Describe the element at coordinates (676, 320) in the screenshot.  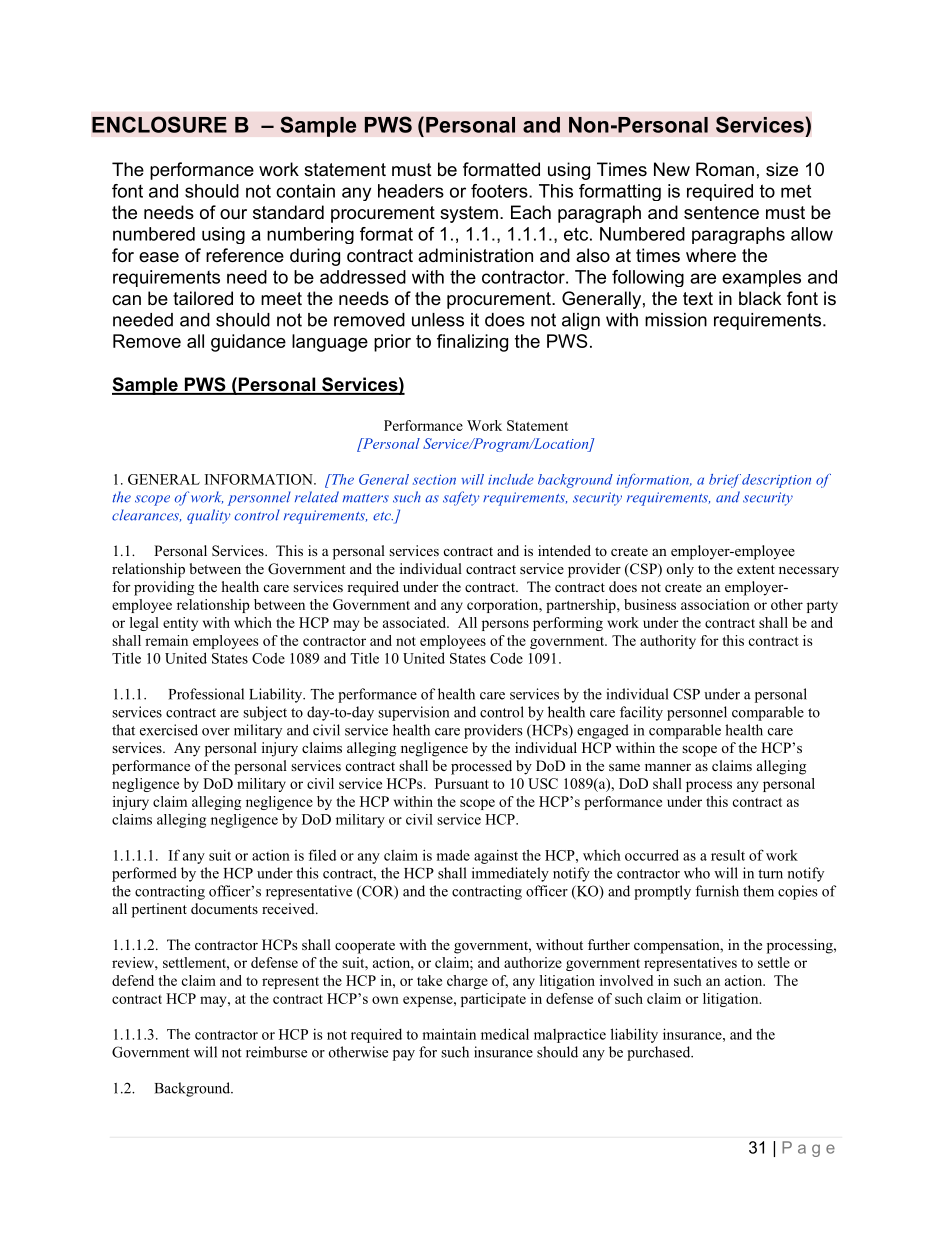
I see `mission` at that location.
